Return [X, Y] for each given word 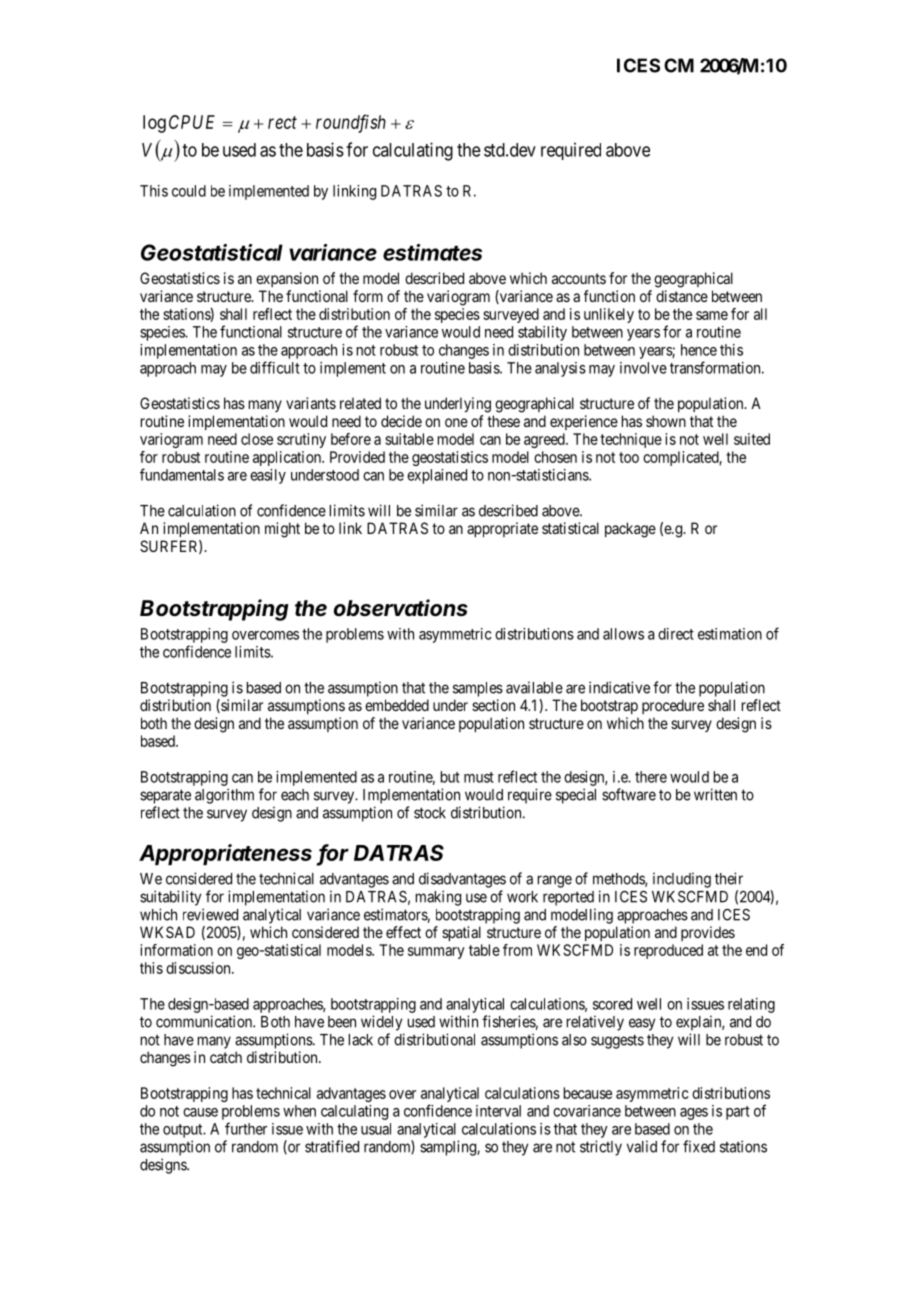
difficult [275, 367]
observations [401, 608]
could [189, 191]
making [438, 898]
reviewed [210, 914]
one [456, 422]
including [682, 880]
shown [666, 421]
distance [682, 296]
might [282, 530]
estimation [730, 634]
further [246, 1128]
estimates [432, 252]
